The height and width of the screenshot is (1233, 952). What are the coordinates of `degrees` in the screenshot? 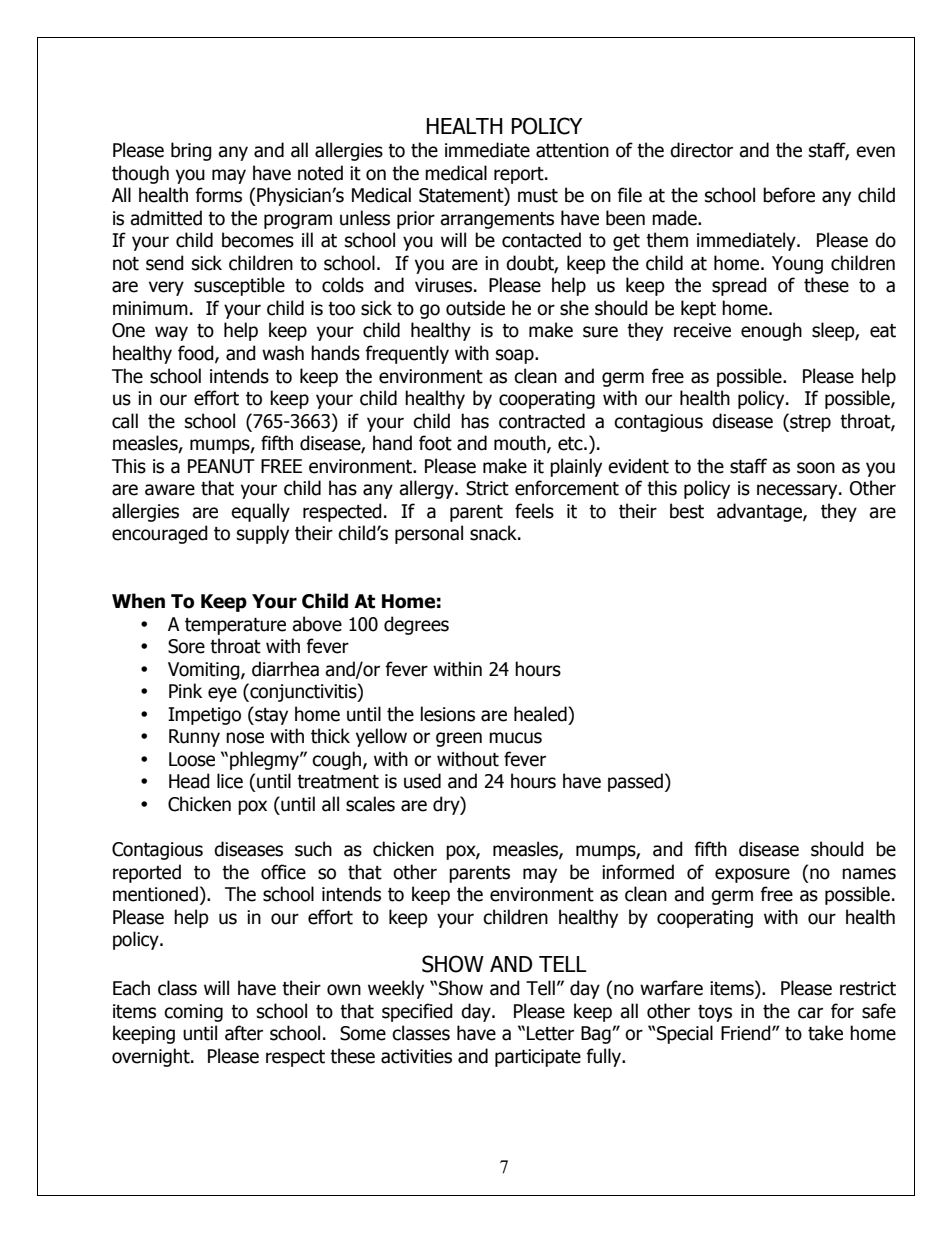 It's located at (416, 625).
